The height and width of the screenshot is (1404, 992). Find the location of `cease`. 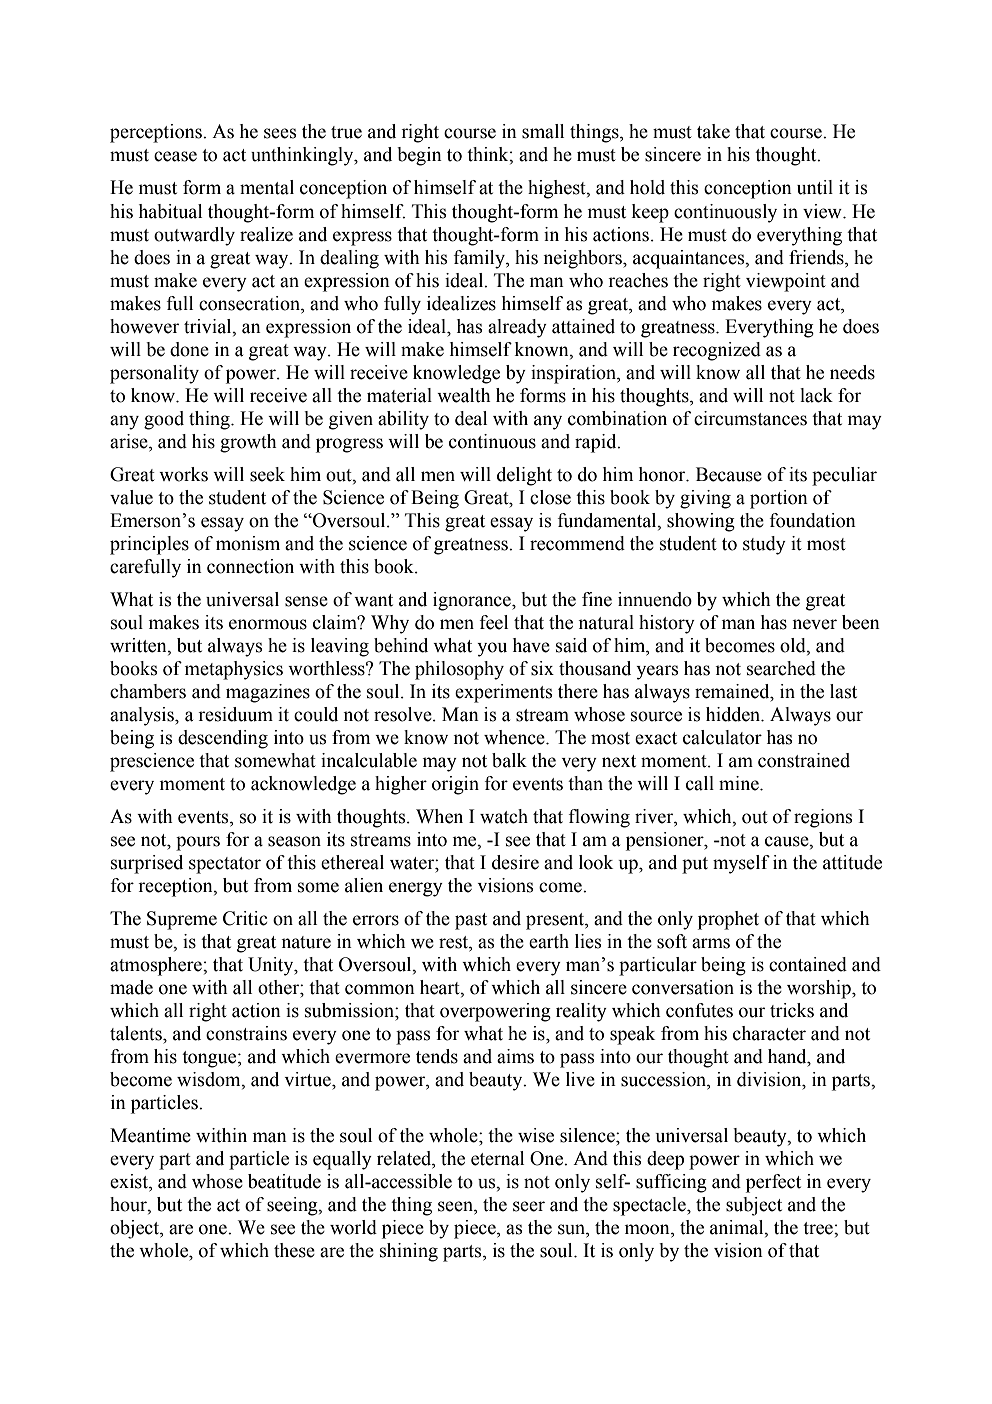

cease is located at coordinates (175, 156).
